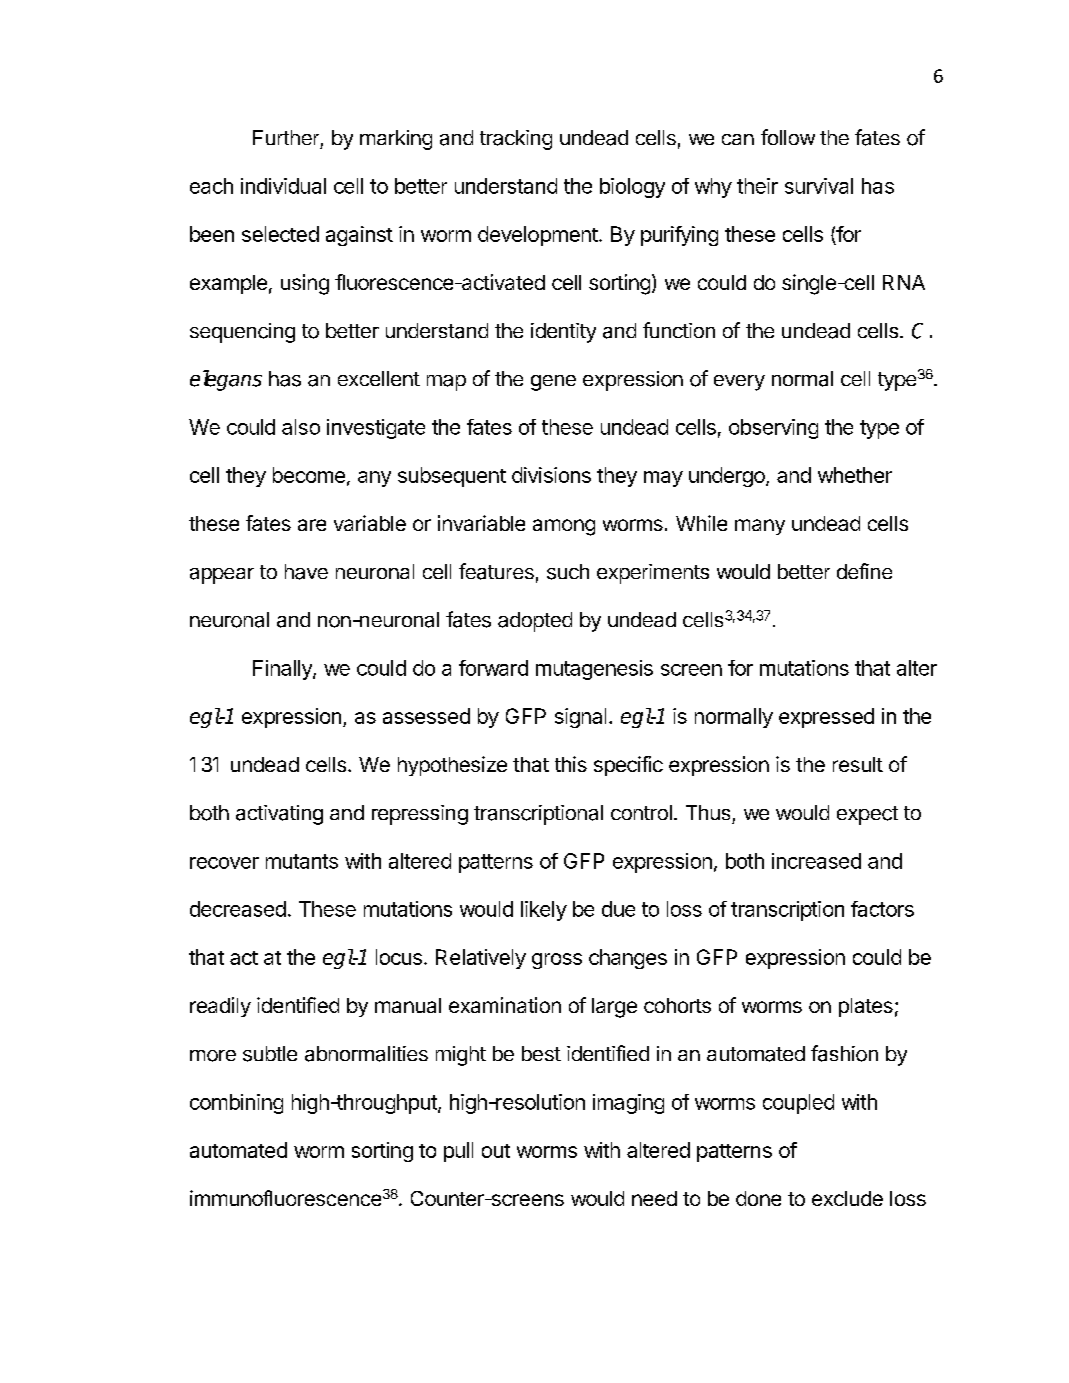 Image resolution: width=1069 pixels, height=1383 pixels. What do you see at coordinates (819, 186) in the page?
I see `survival` at bounding box center [819, 186].
